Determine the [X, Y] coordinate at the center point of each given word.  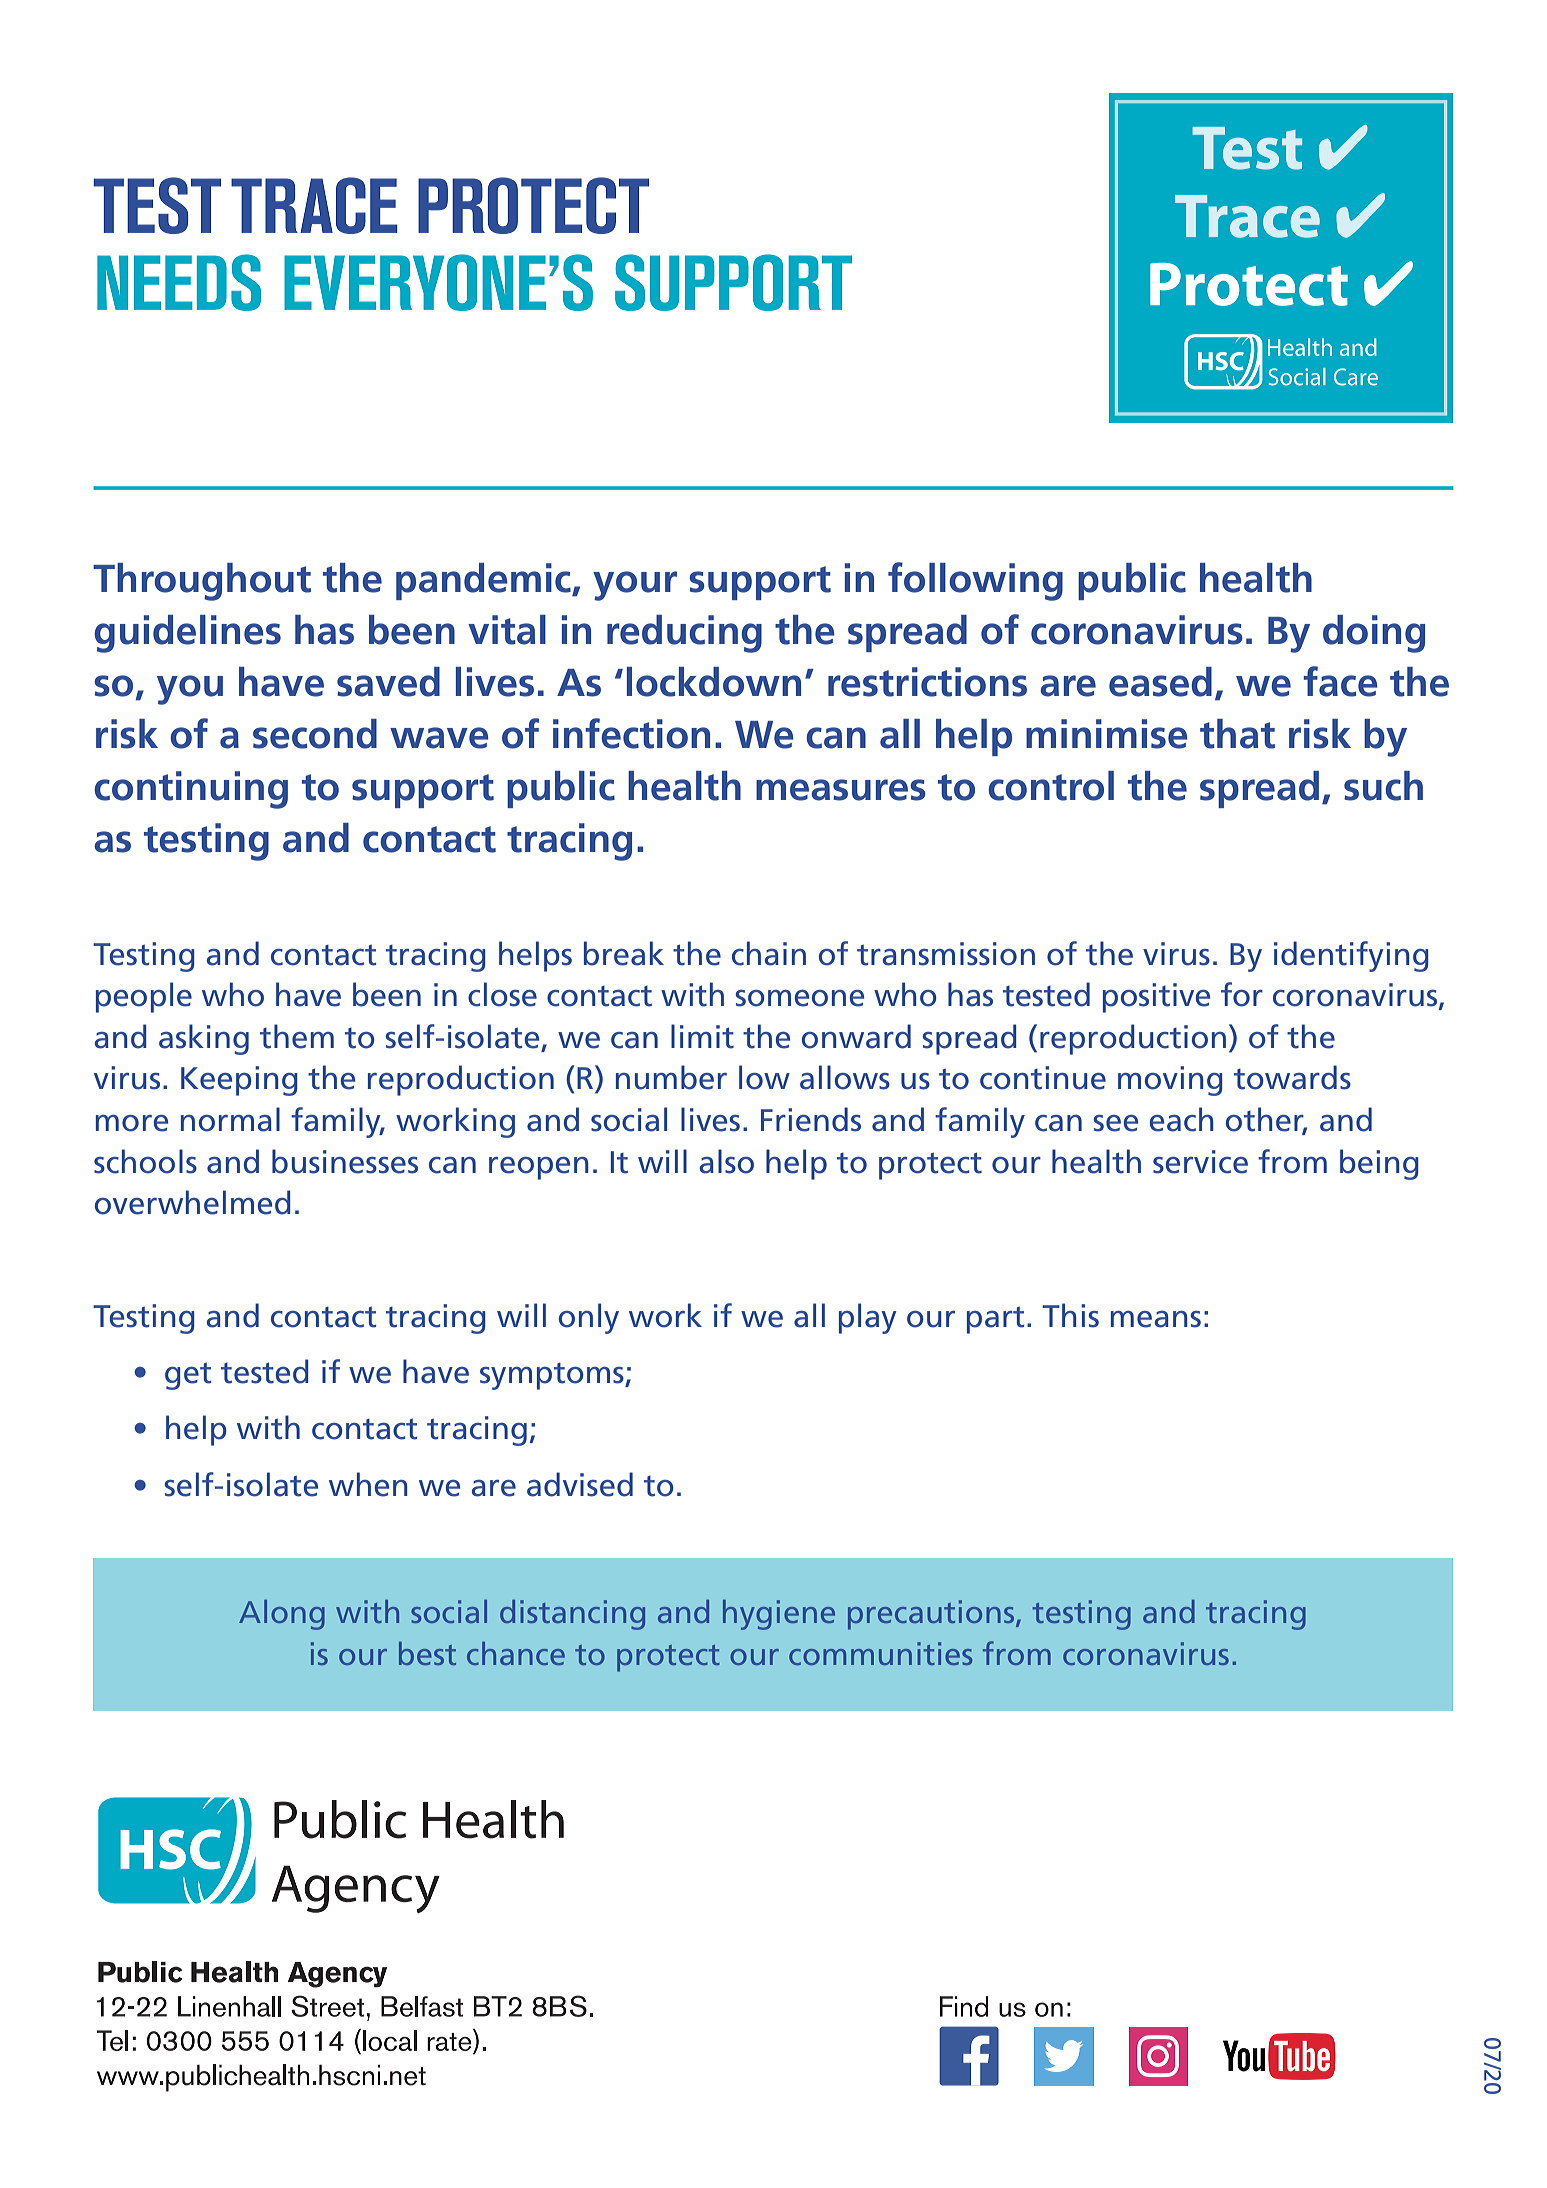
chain [769, 953]
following [975, 581]
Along [282, 1615]
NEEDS [179, 282]
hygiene [779, 1615]
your [635, 586]
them [297, 1036]
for [1242, 994]
